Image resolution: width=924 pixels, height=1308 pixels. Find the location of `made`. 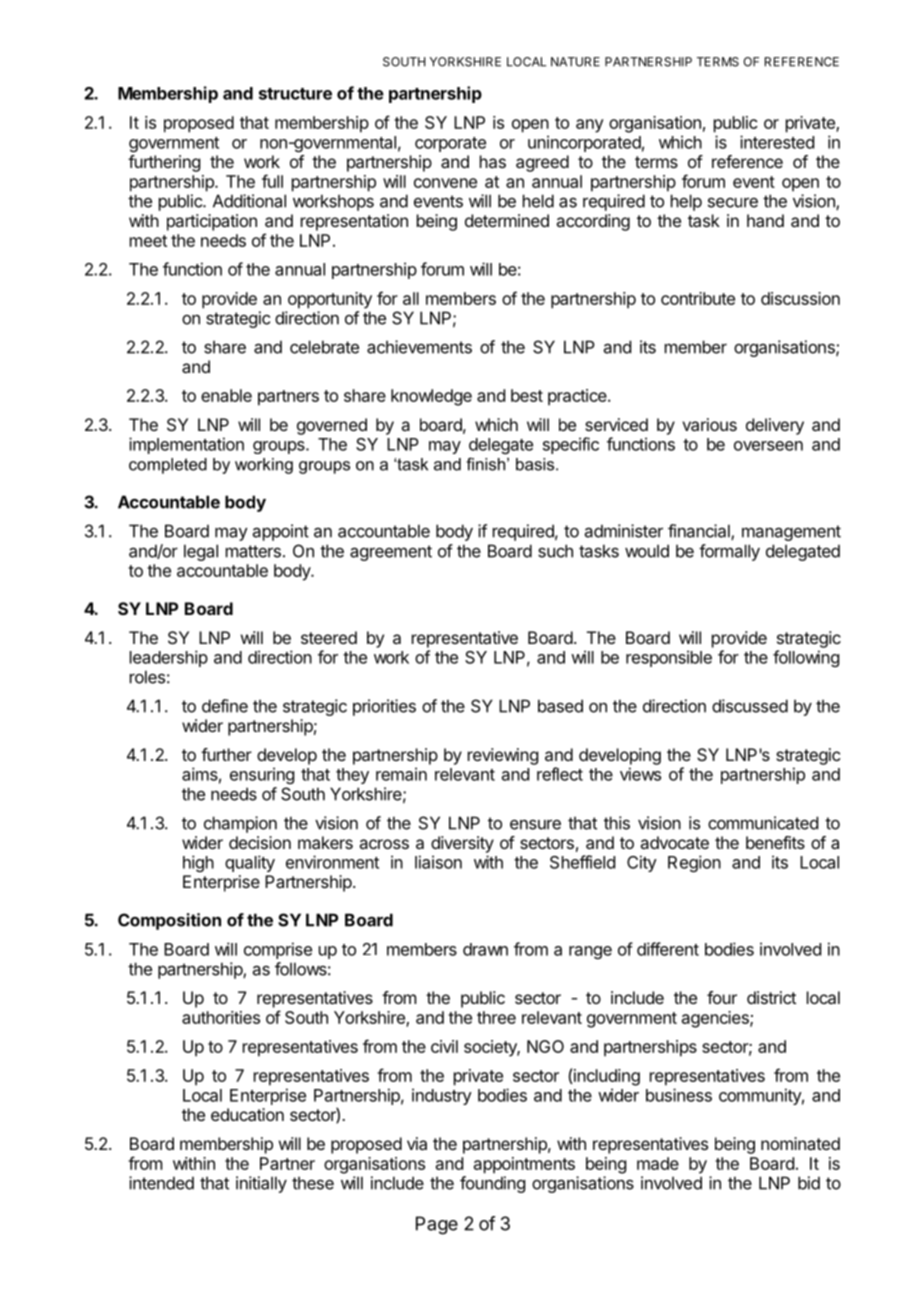

made is located at coordinates (658, 1163).
